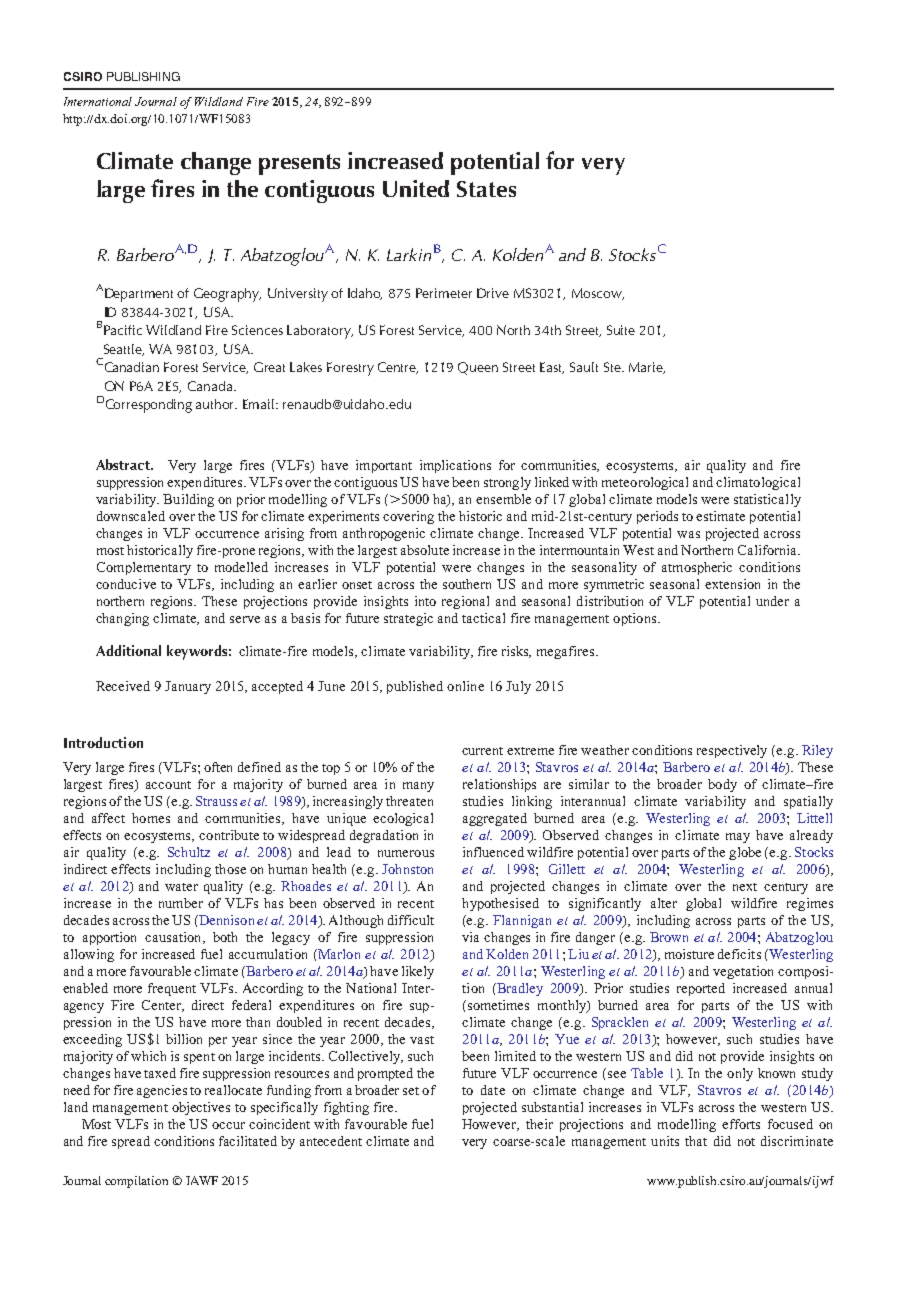  What do you see at coordinates (409, 801) in the screenshot?
I see `threaten` at bounding box center [409, 801].
